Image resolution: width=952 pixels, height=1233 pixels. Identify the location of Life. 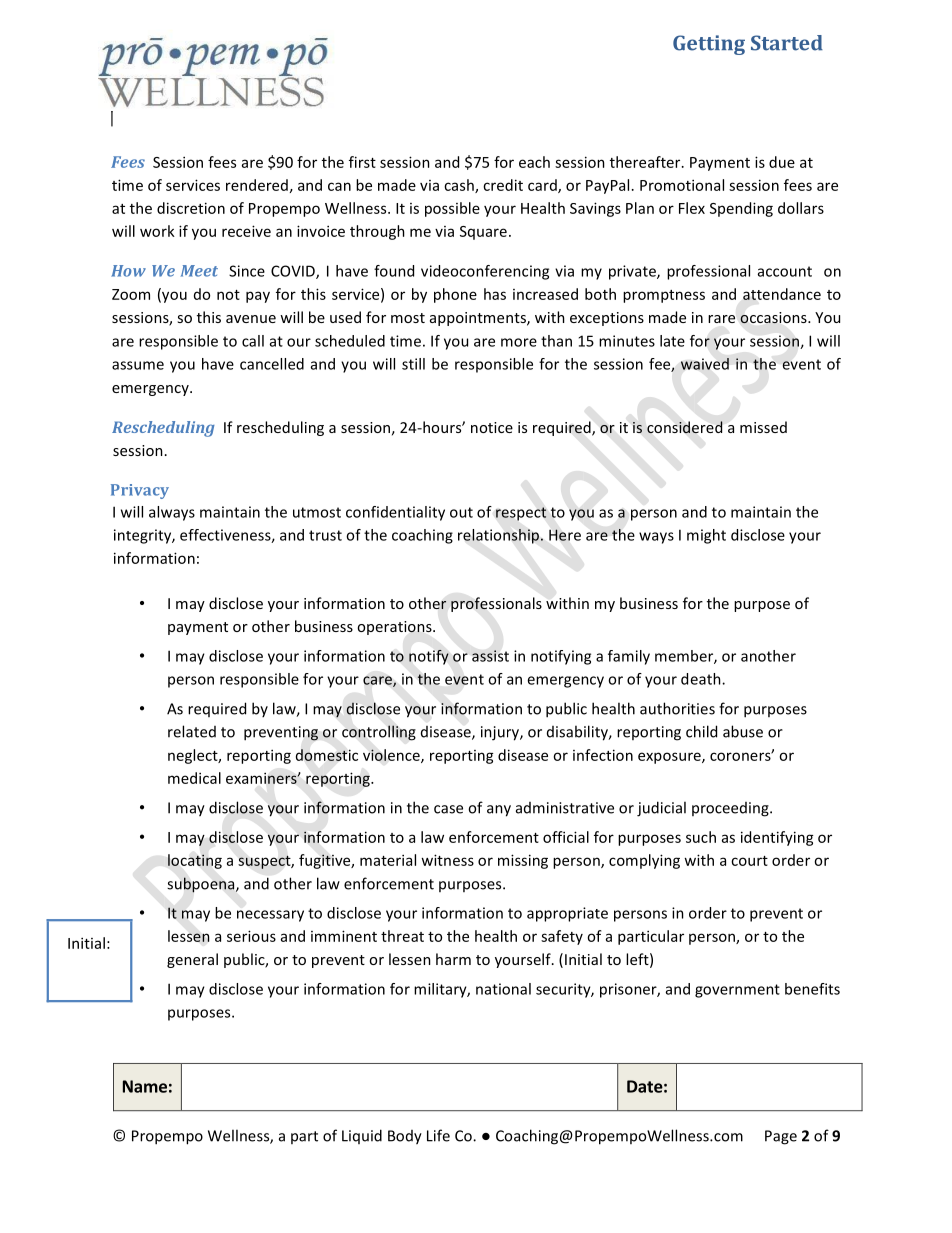
(438, 1135).
